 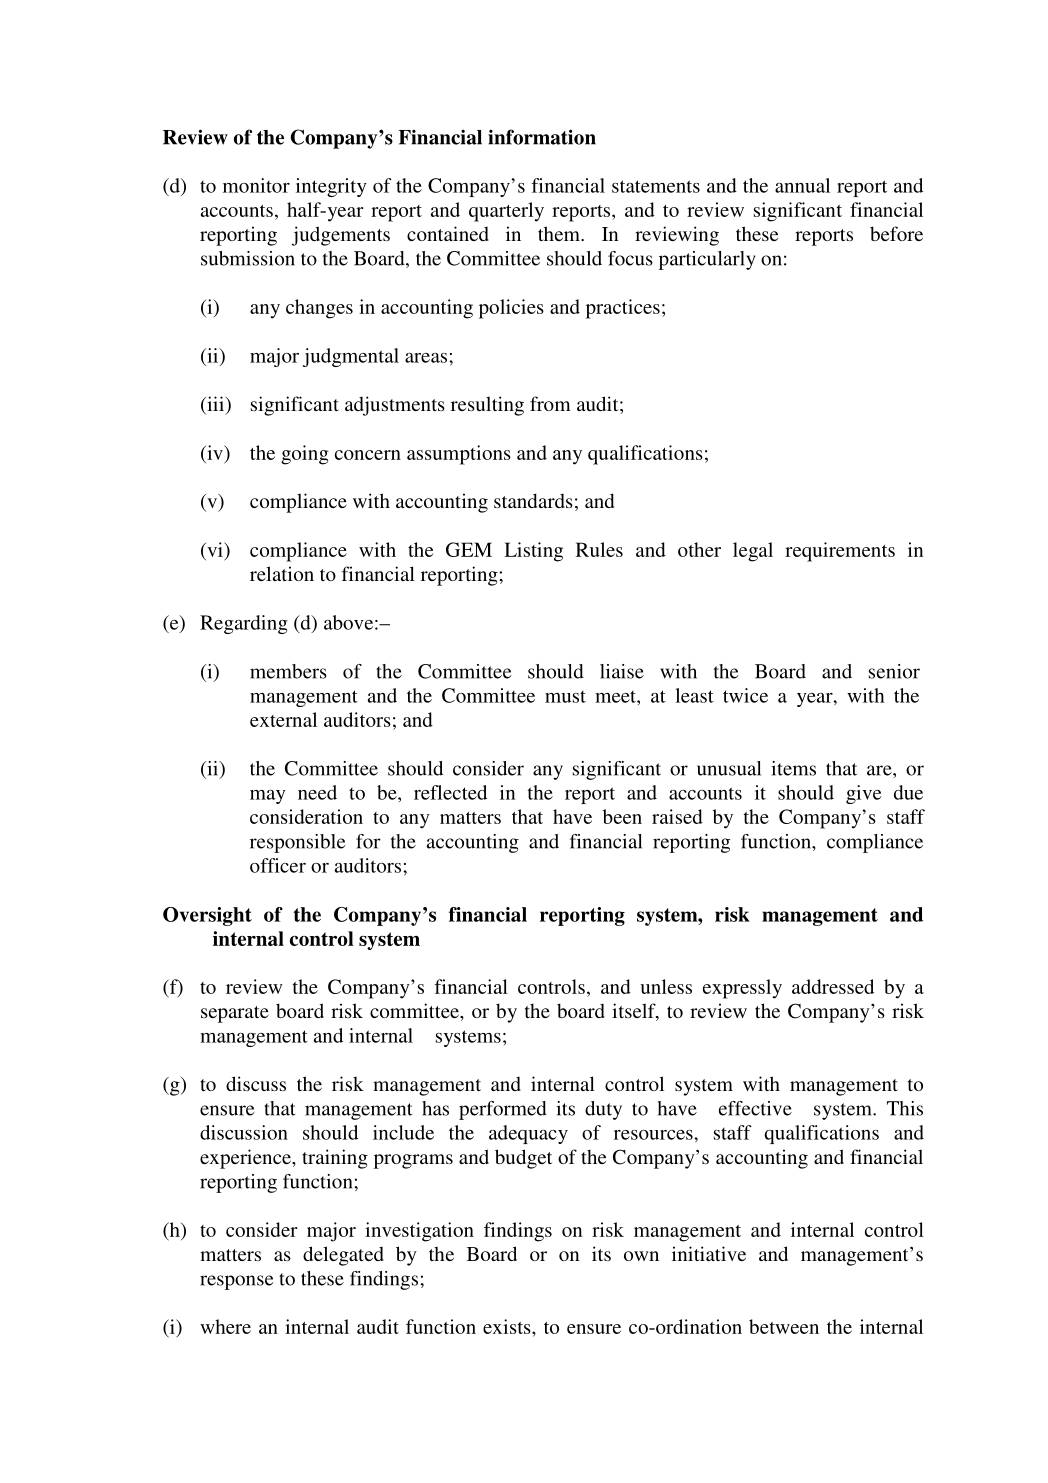 I want to click on between, so click(x=784, y=1326).
